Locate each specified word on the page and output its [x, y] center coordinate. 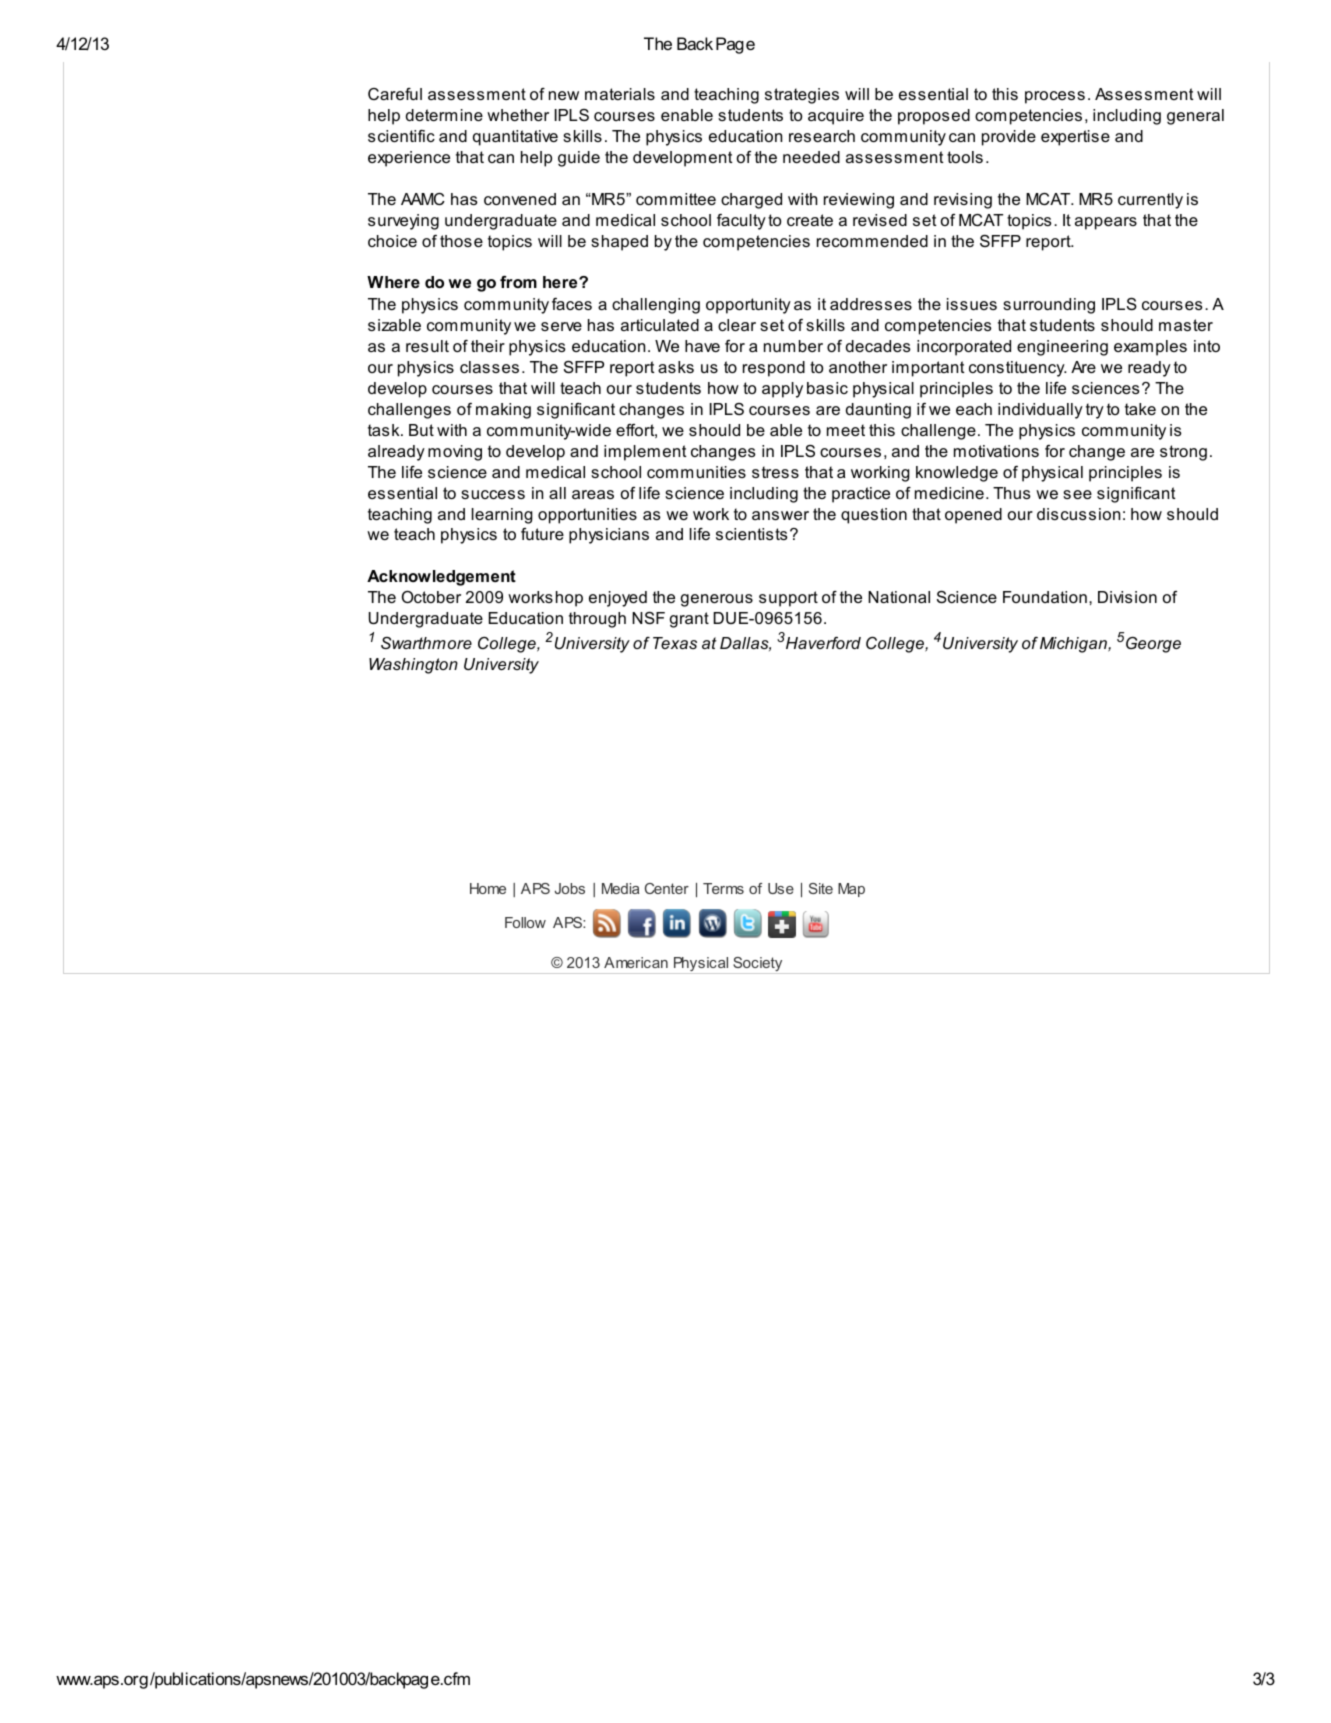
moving [455, 453]
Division [1127, 597]
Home [488, 888]
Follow [525, 922]
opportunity [748, 306]
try [1095, 411]
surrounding [1049, 306]
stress [775, 472]
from [518, 282]
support [788, 599]
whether [518, 115]
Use [781, 888]
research [822, 136]
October [431, 596]
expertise [1075, 138]
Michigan [1074, 645]
